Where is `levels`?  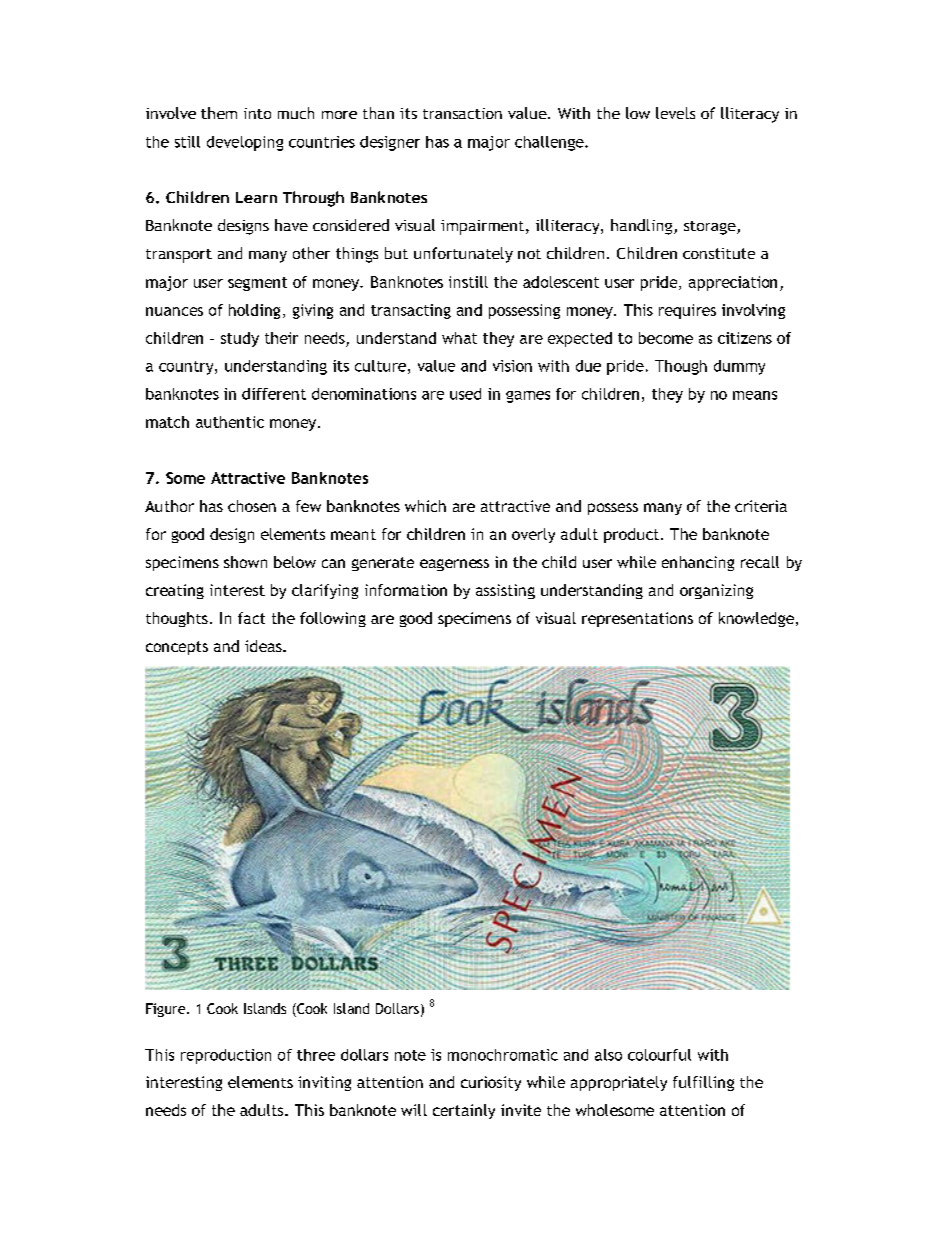 levels is located at coordinates (675, 113).
